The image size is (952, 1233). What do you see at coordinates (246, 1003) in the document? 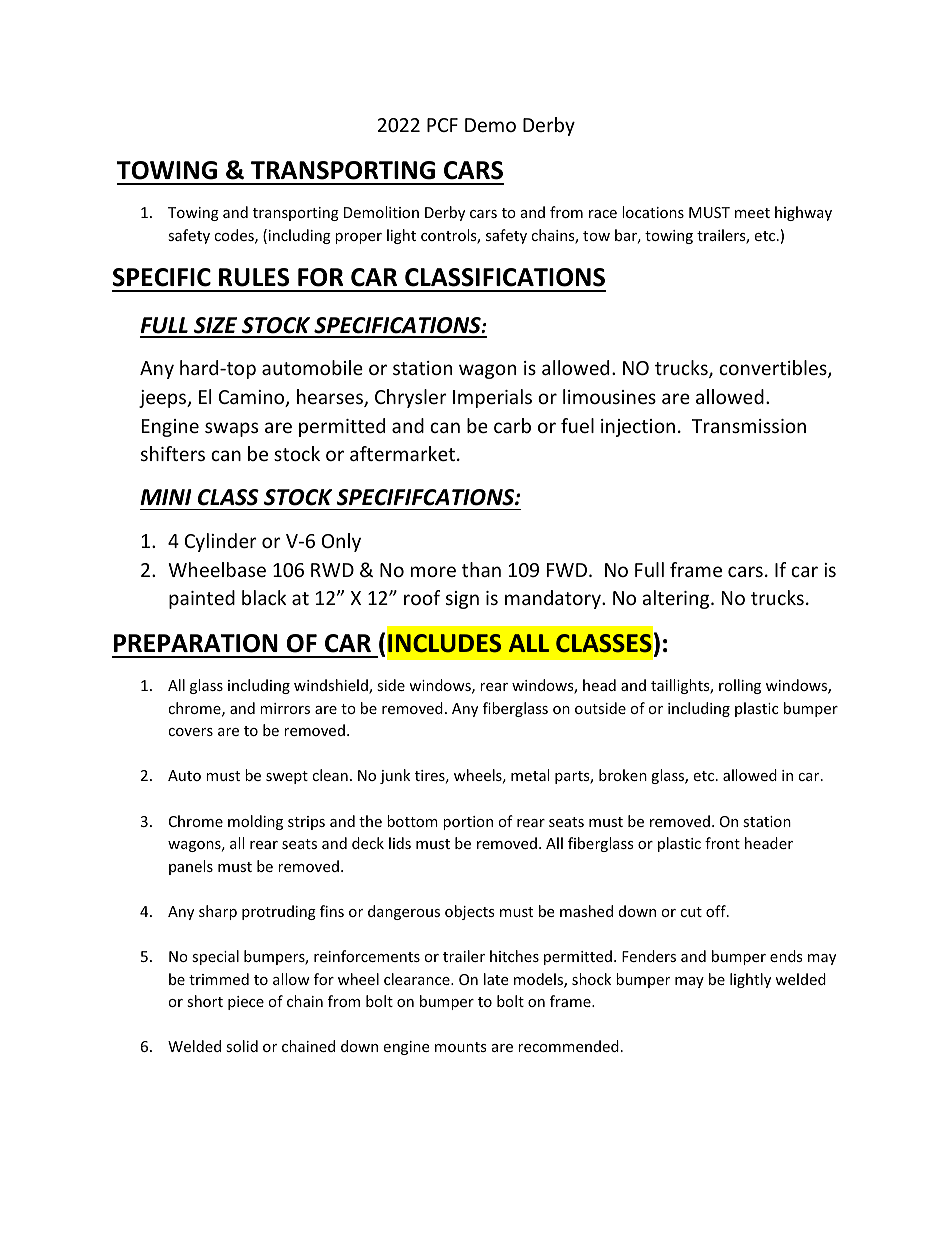
I see `piece` at bounding box center [246, 1003].
